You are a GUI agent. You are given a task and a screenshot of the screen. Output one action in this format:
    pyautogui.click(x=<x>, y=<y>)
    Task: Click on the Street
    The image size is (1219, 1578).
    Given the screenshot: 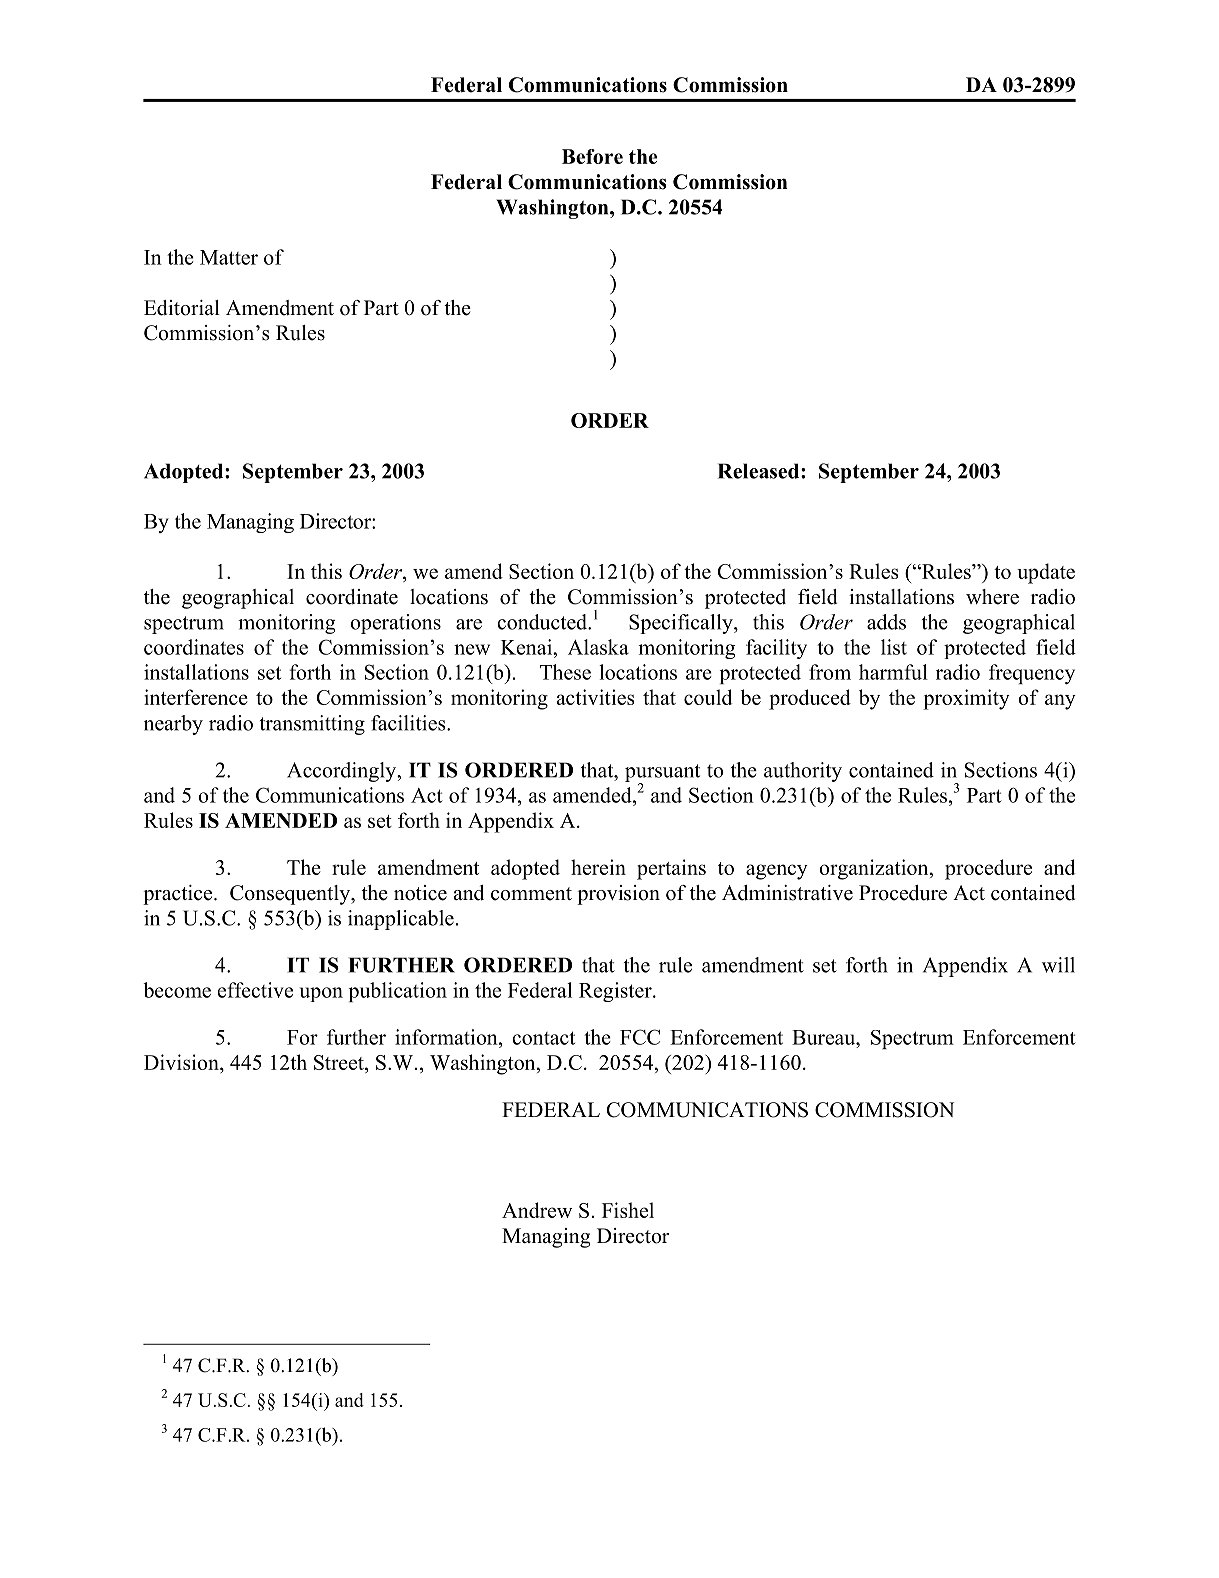 What is the action you would take?
    pyautogui.click(x=340, y=1064)
